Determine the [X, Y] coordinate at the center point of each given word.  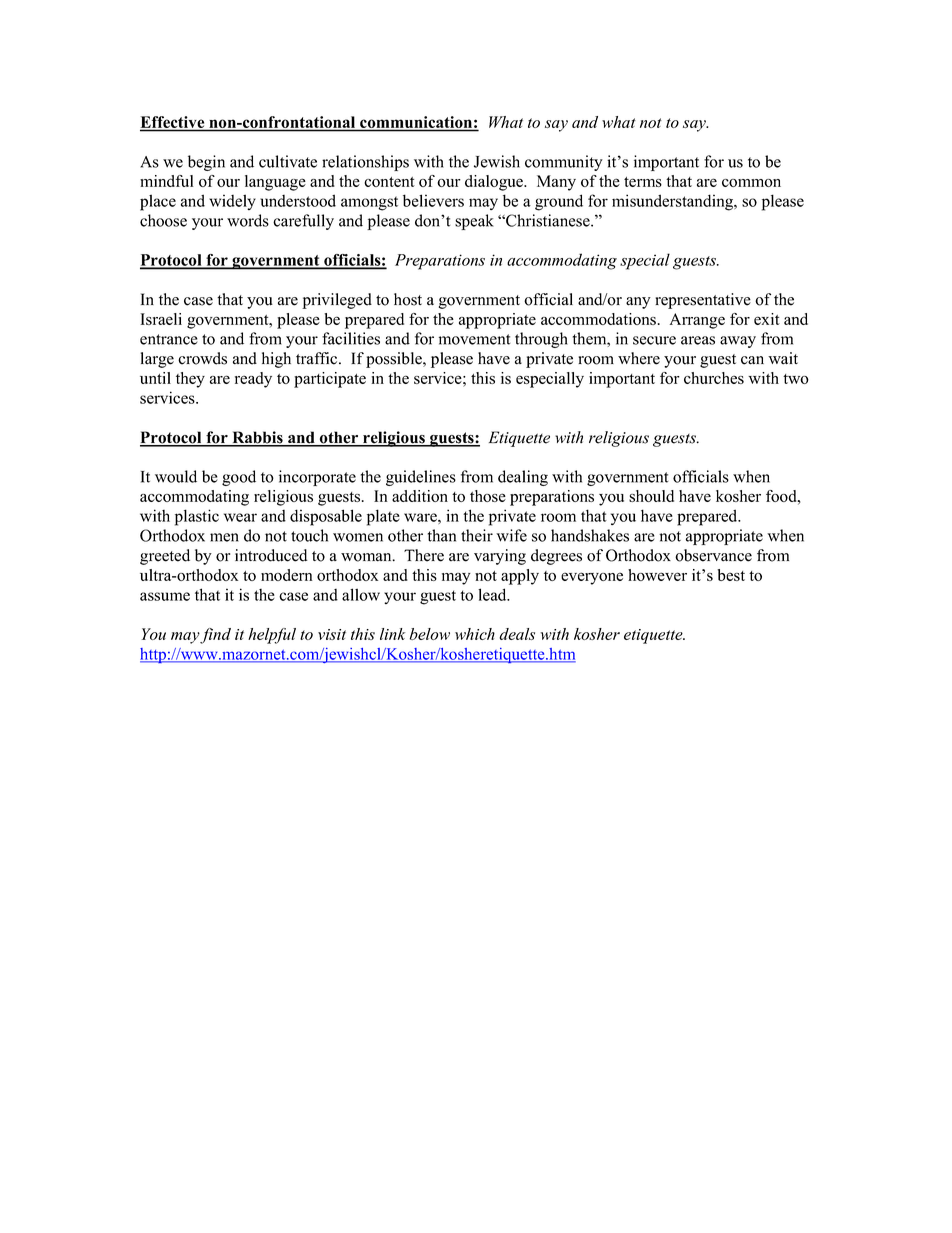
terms [643, 182]
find [215, 636]
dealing [523, 478]
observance [713, 555]
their [477, 535]
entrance [169, 339]
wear [240, 517]
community [564, 163]
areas [698, 340]
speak [474, 222]
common [751, 183]
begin [206, 163]
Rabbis [257, 438]
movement [474, 339]
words [248, 220]
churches [714, 378]
